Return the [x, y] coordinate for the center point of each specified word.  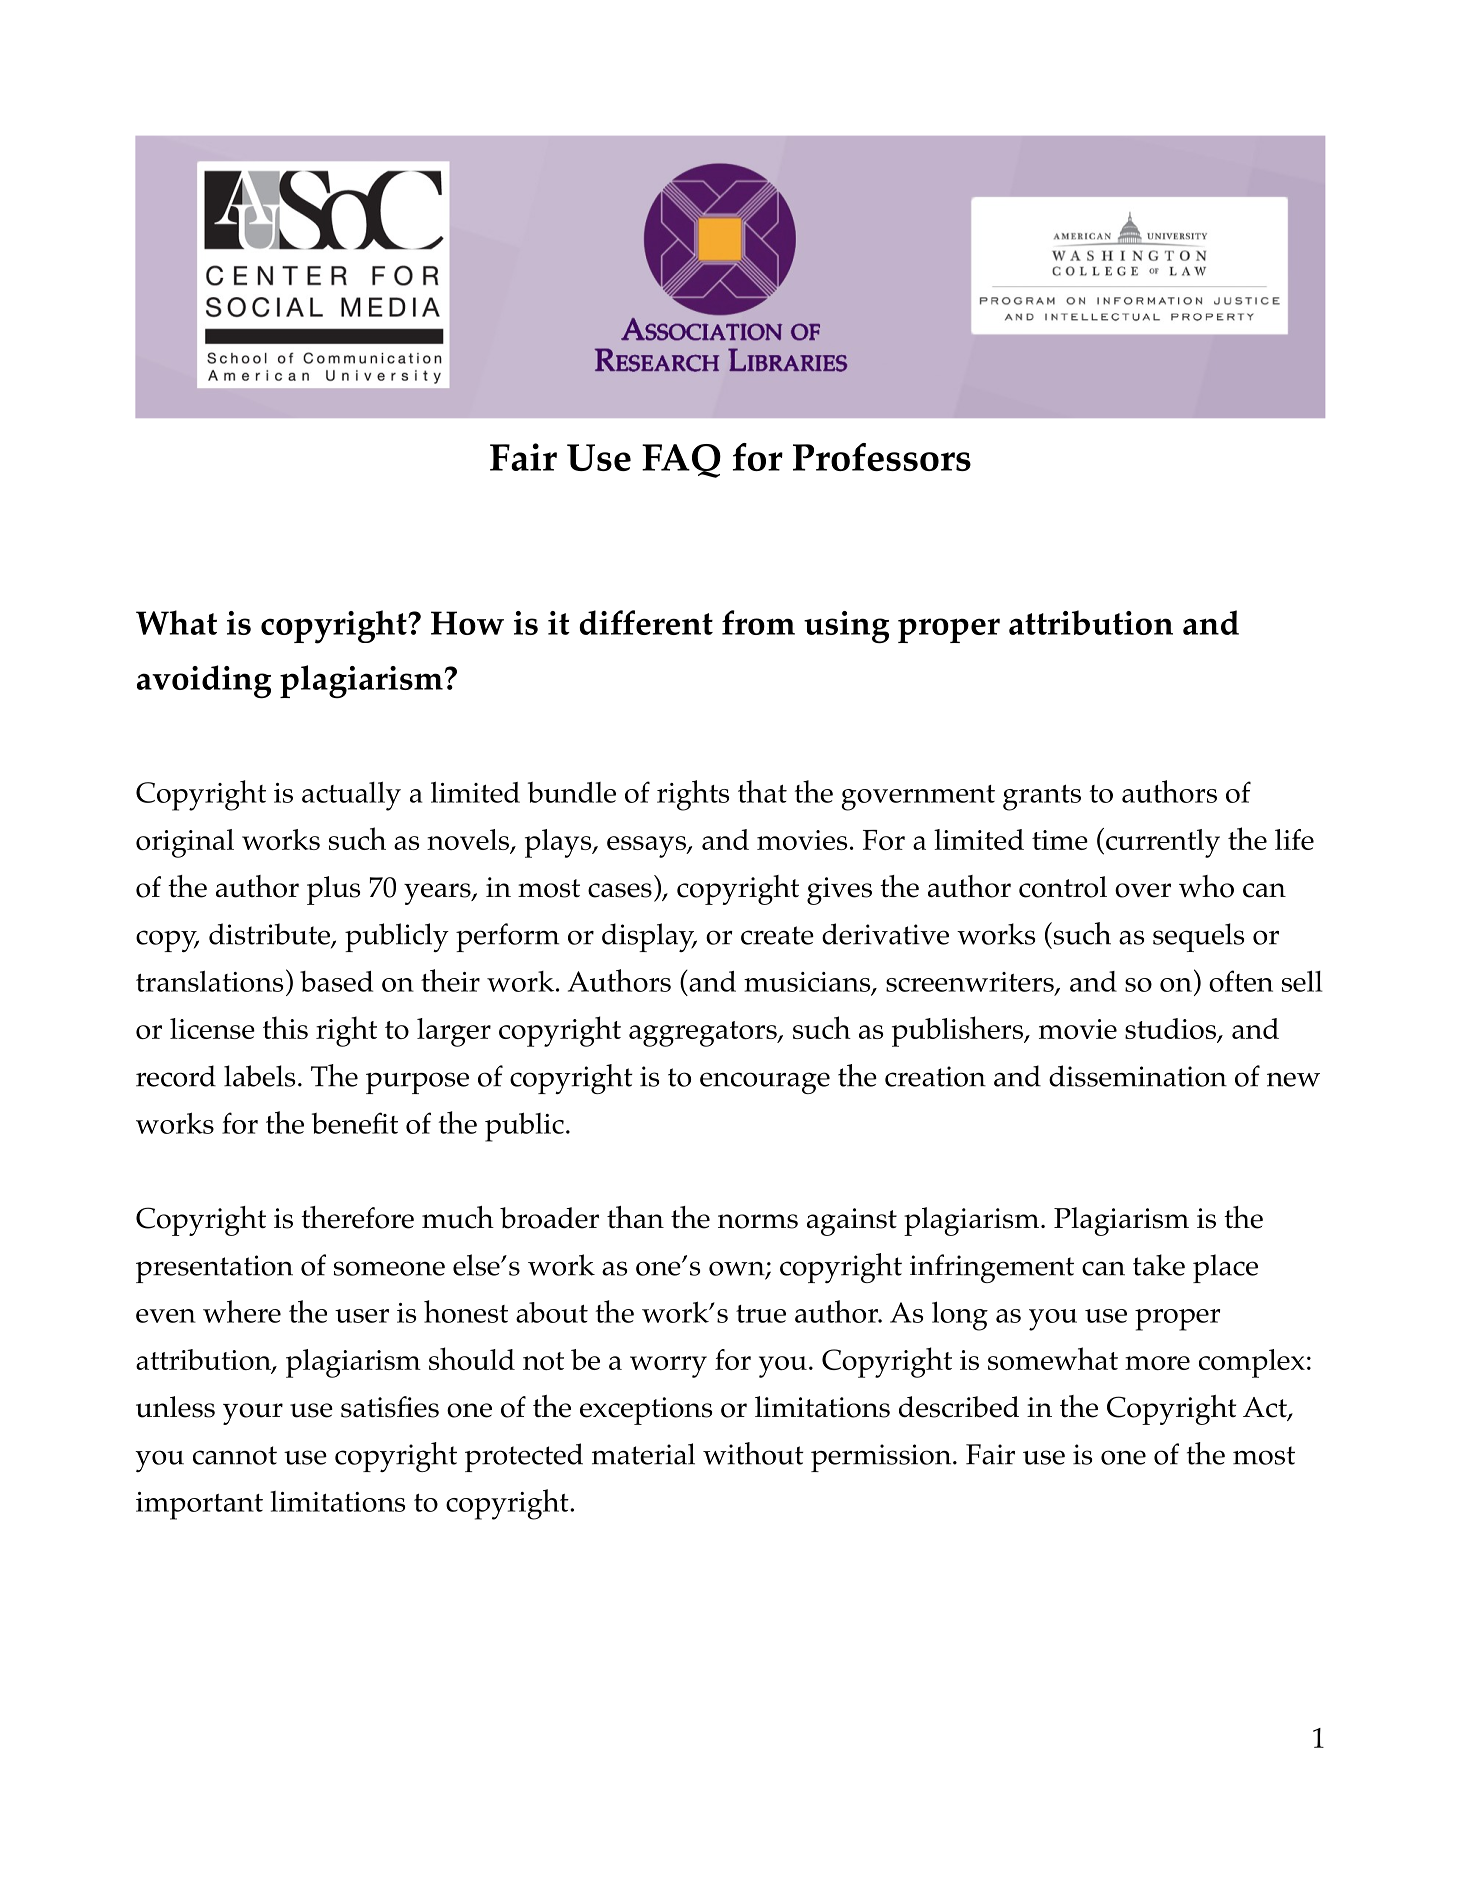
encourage [765, 1083]
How [467, 623]
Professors [882, 457]
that [762, 791]
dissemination [1138, 1076]
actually [351, 796]
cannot [235, 1455]
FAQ [681, 461]
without [753, 1453]
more [1157, 1363]
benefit [355, 1123]
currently [1163, 843]
